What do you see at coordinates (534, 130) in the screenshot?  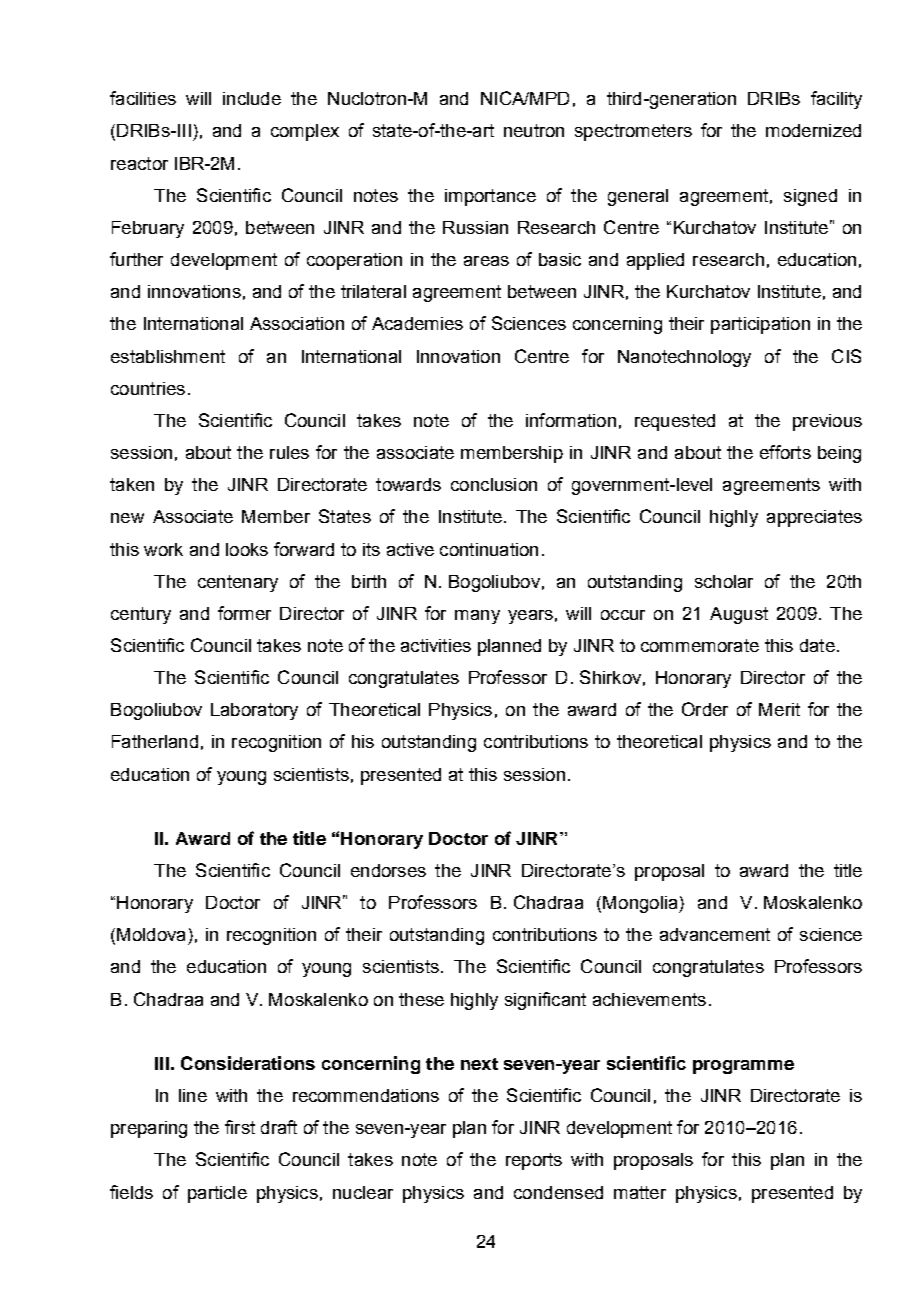 I see `neutron` at bounding box center [534, 130].
